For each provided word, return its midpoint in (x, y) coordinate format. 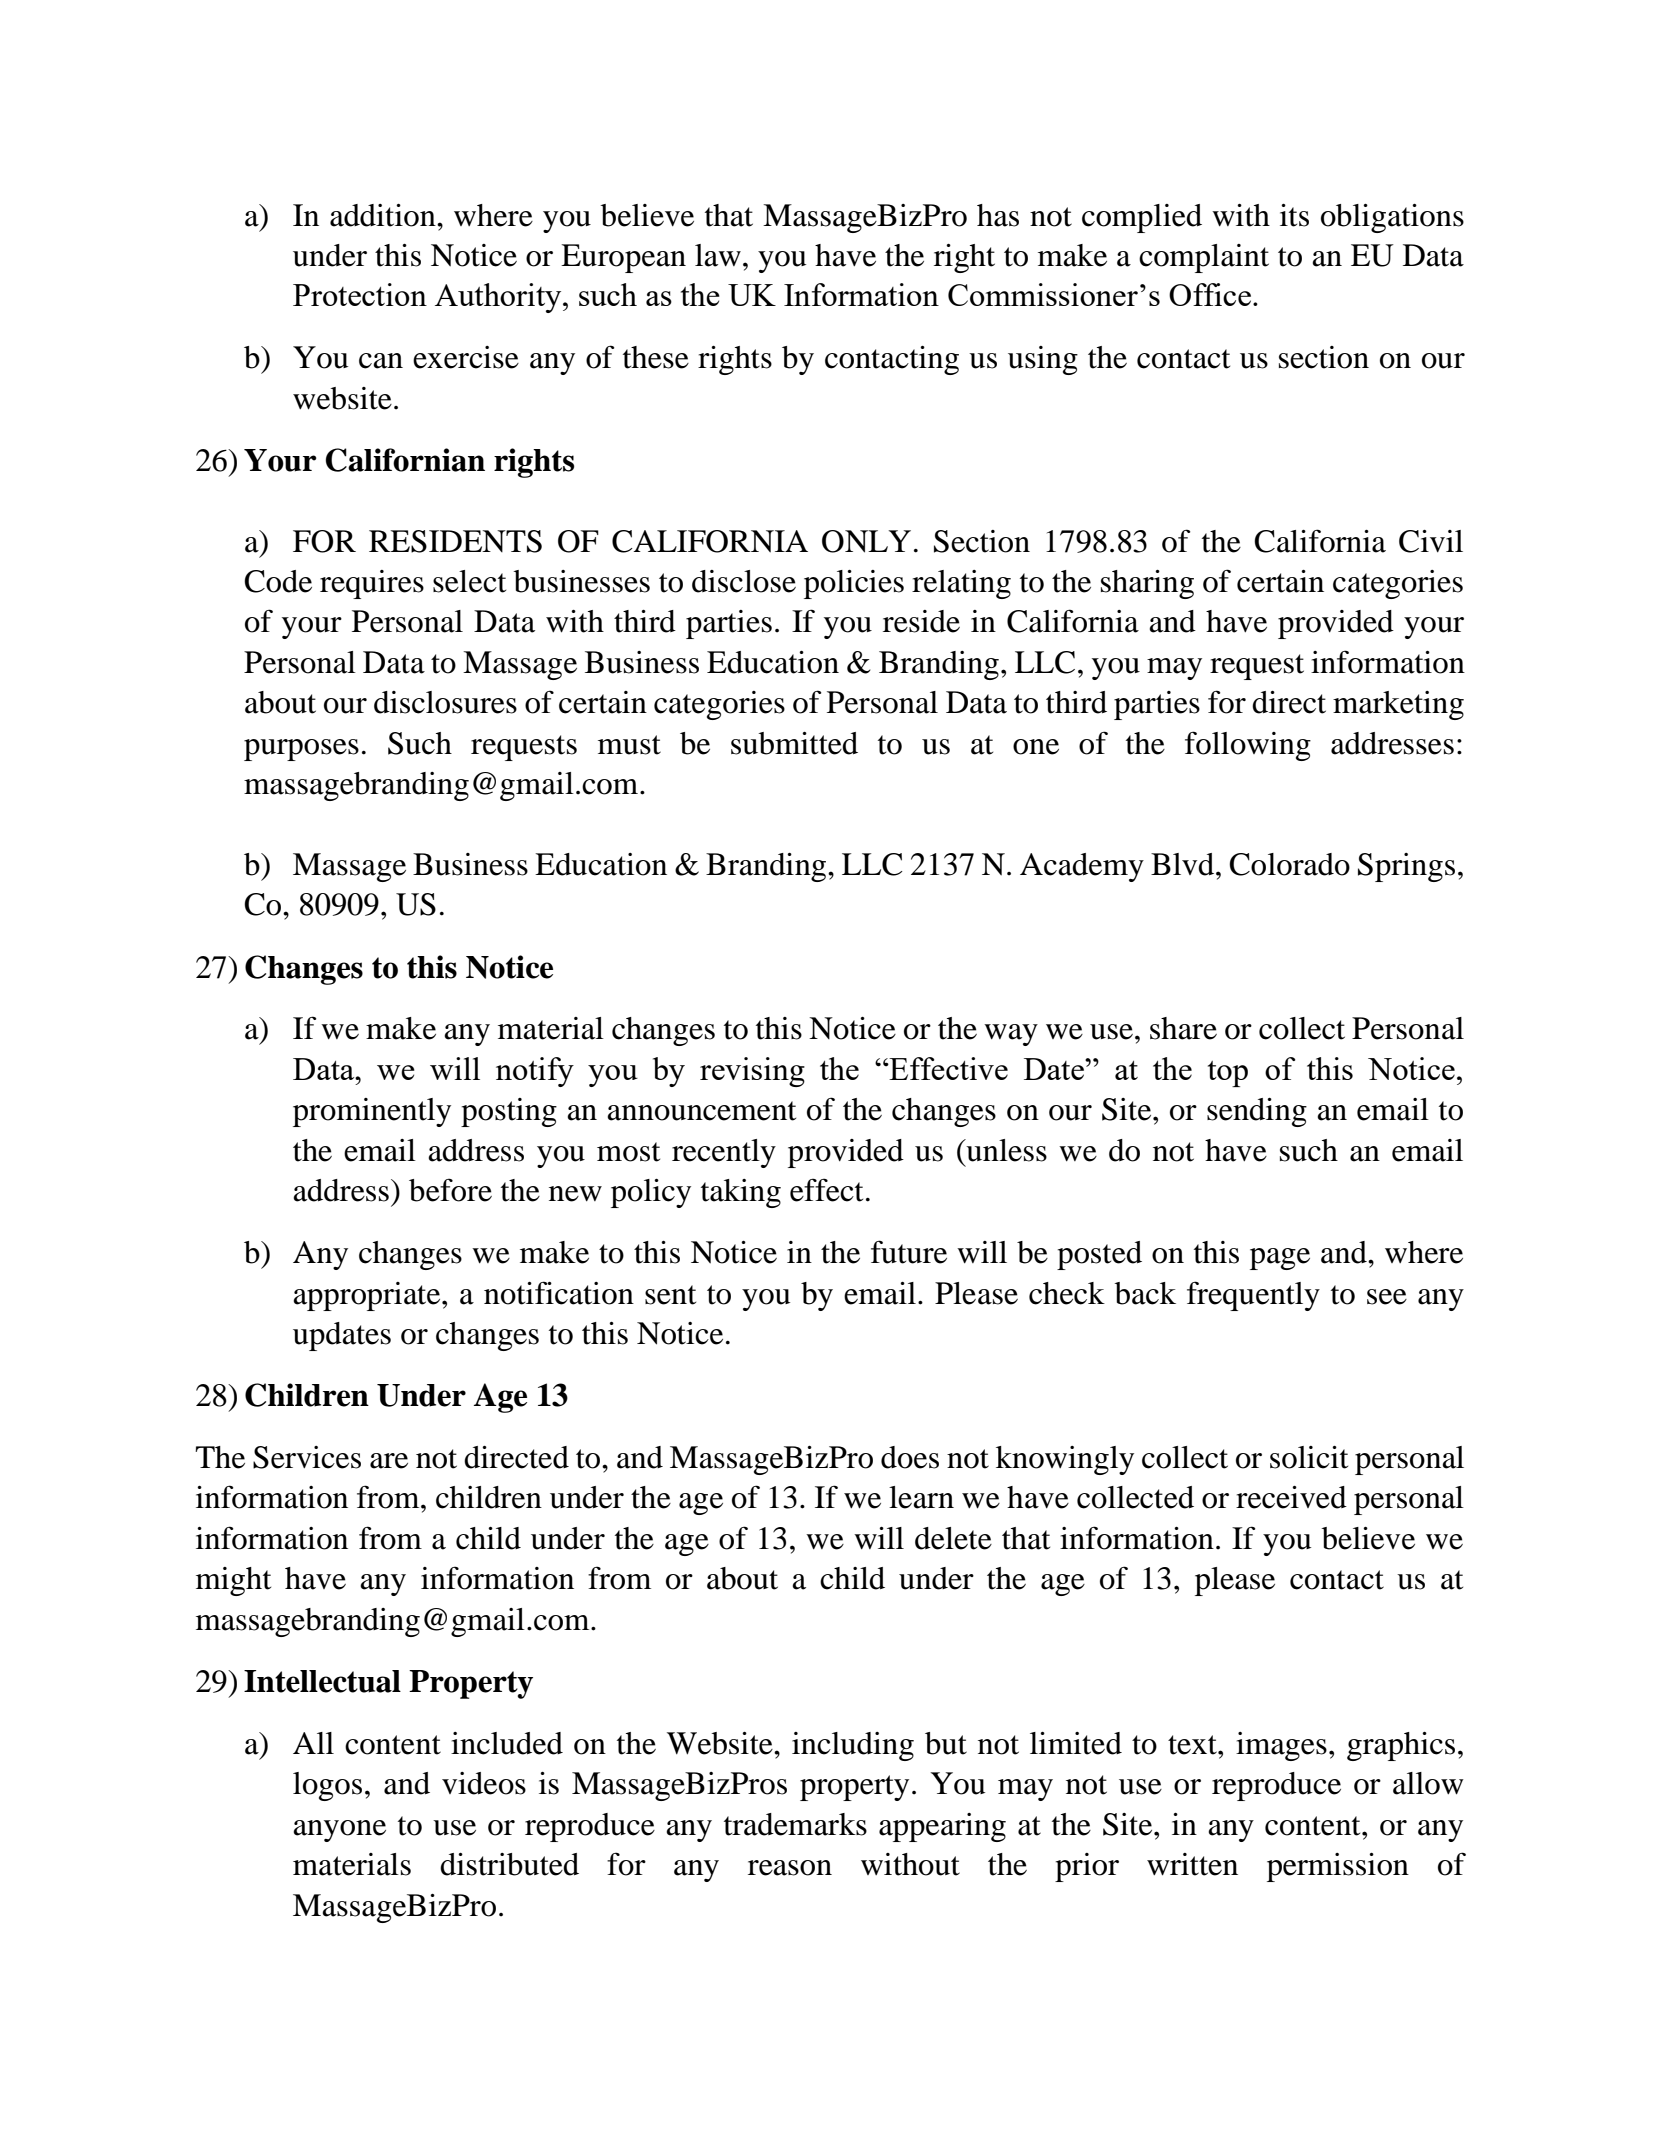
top (1228, 1074)
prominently (372, 1112)
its (1294, 215)
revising (752, 1072)
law (718, 255)
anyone (339, 1831)
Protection (360, 294)
